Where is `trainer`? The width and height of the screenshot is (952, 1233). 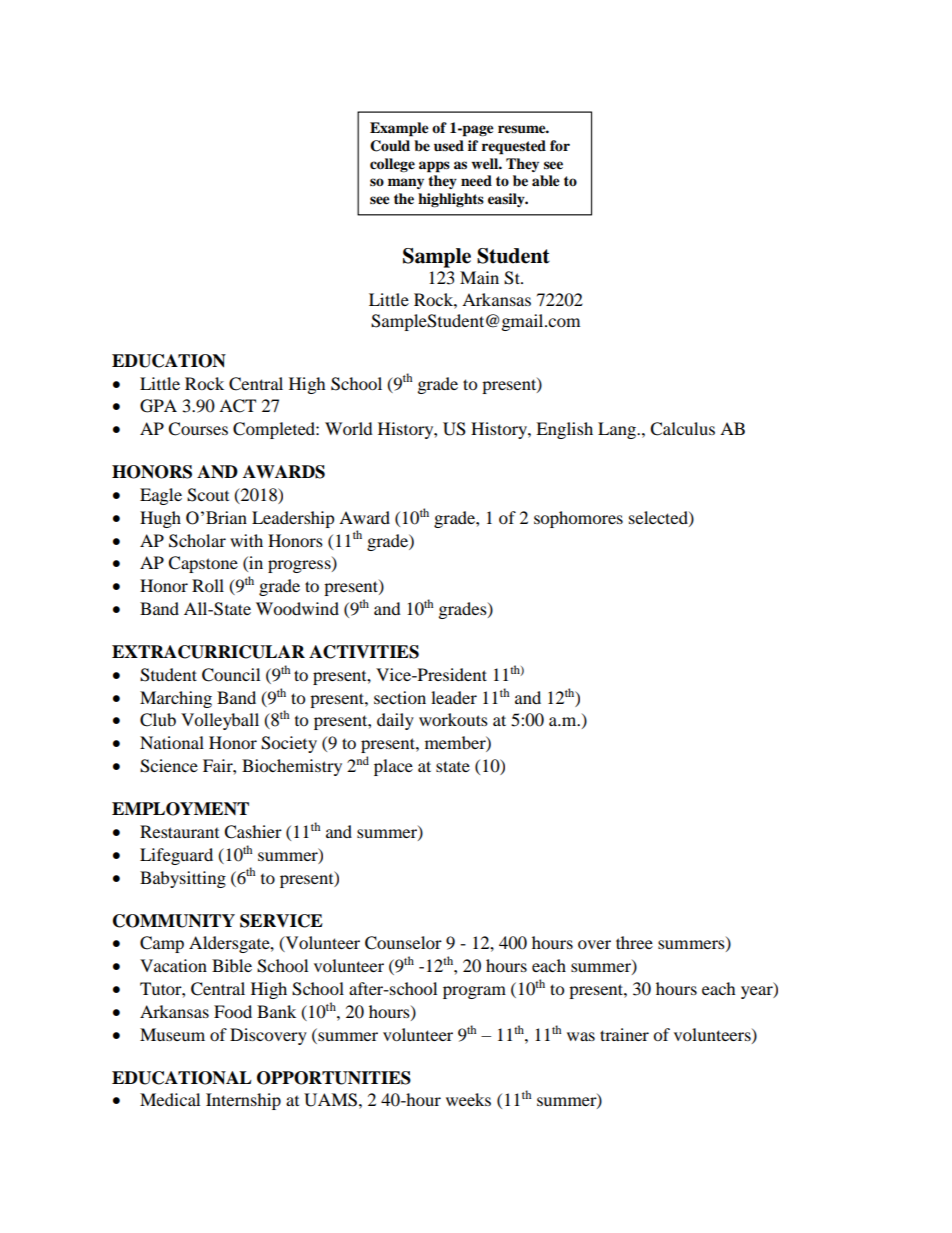
trainer is located at coordinates (624, 1034).
